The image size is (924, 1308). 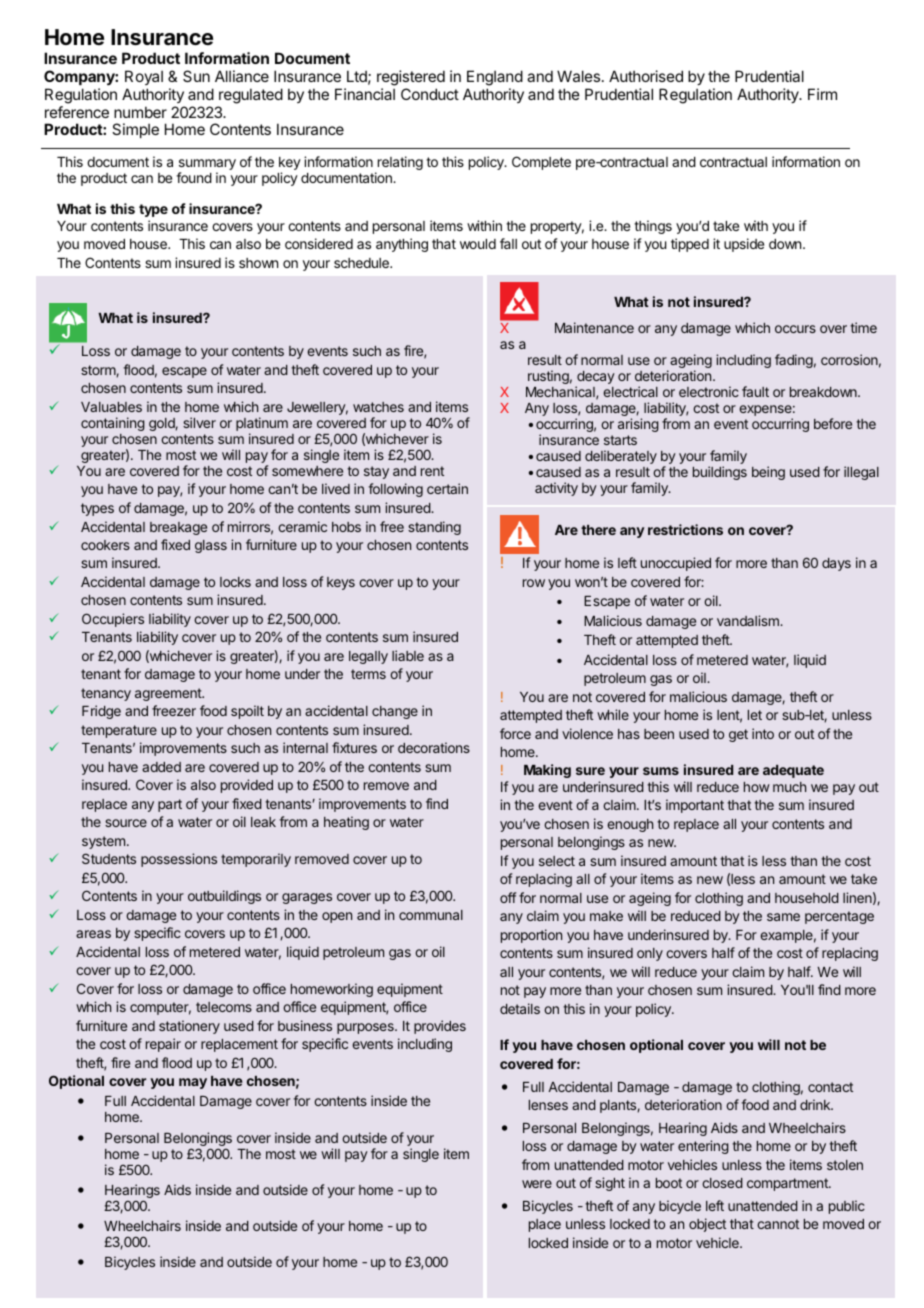 I want to click on liable, so click(x=408, y=655).
